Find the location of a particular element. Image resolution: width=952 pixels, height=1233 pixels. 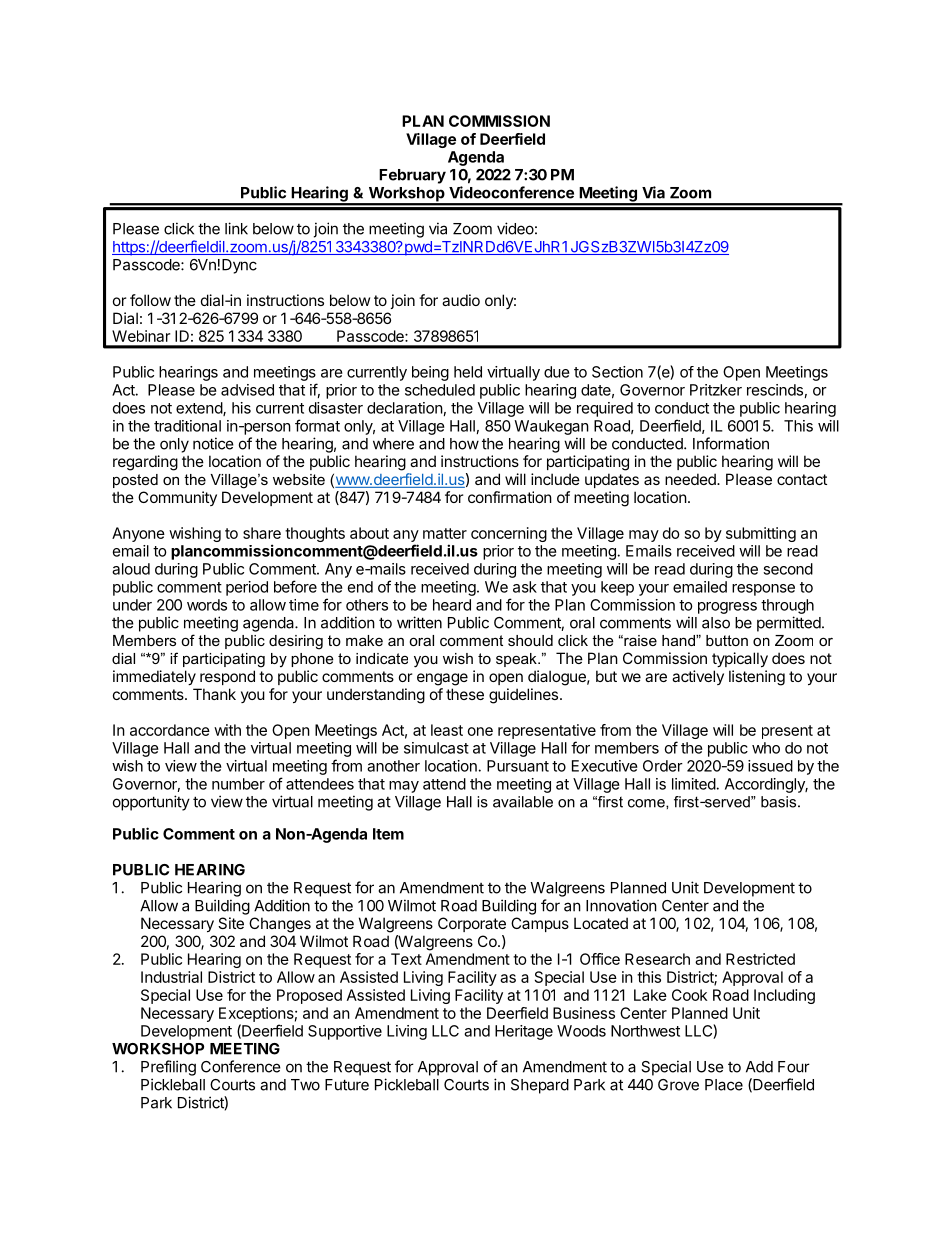

number is located at coordinates (238, 784).
